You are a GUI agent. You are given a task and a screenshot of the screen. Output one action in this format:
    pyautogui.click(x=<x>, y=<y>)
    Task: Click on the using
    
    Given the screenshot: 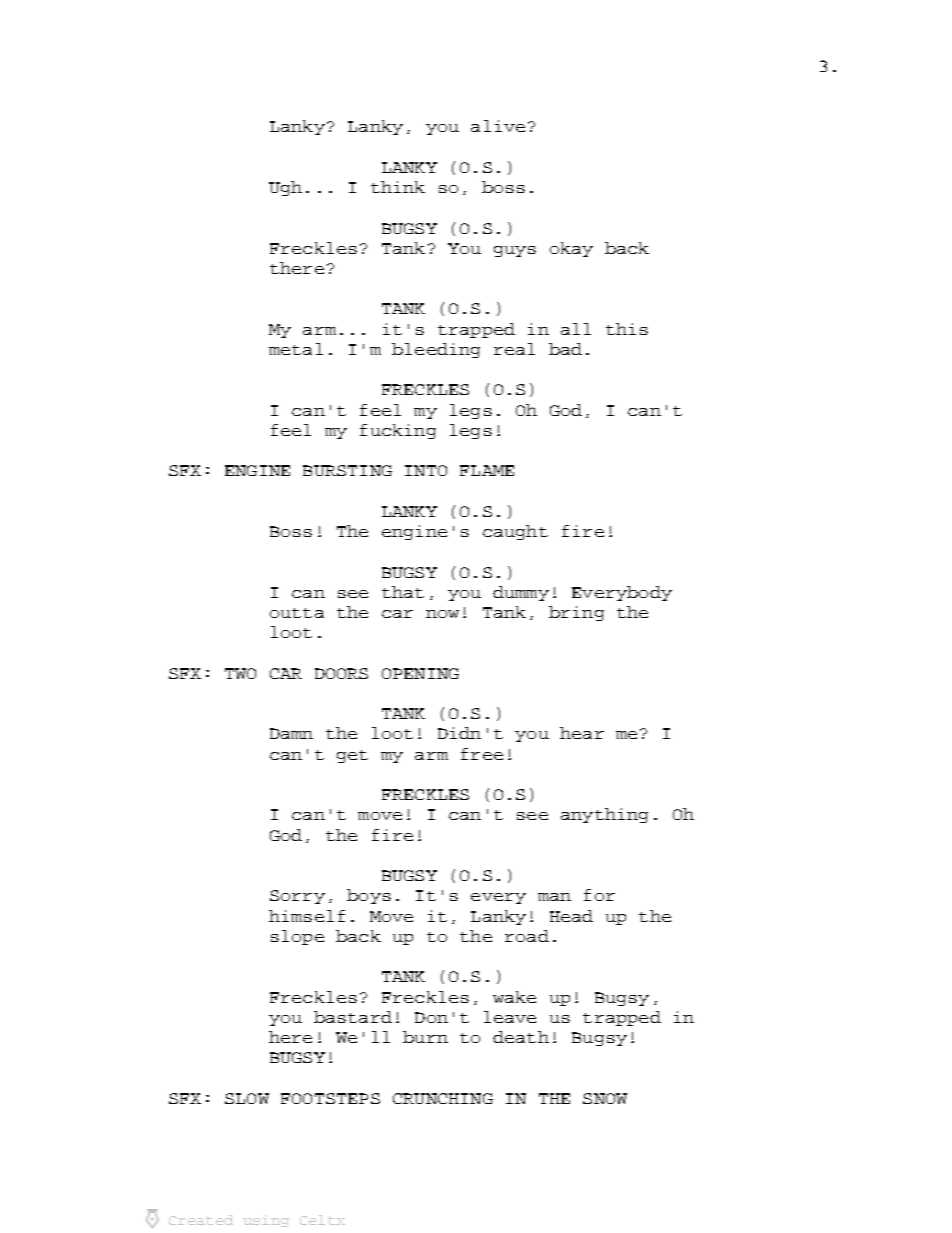 What is the action you would take?
    pyautogui.click(x=266, y=1221)
